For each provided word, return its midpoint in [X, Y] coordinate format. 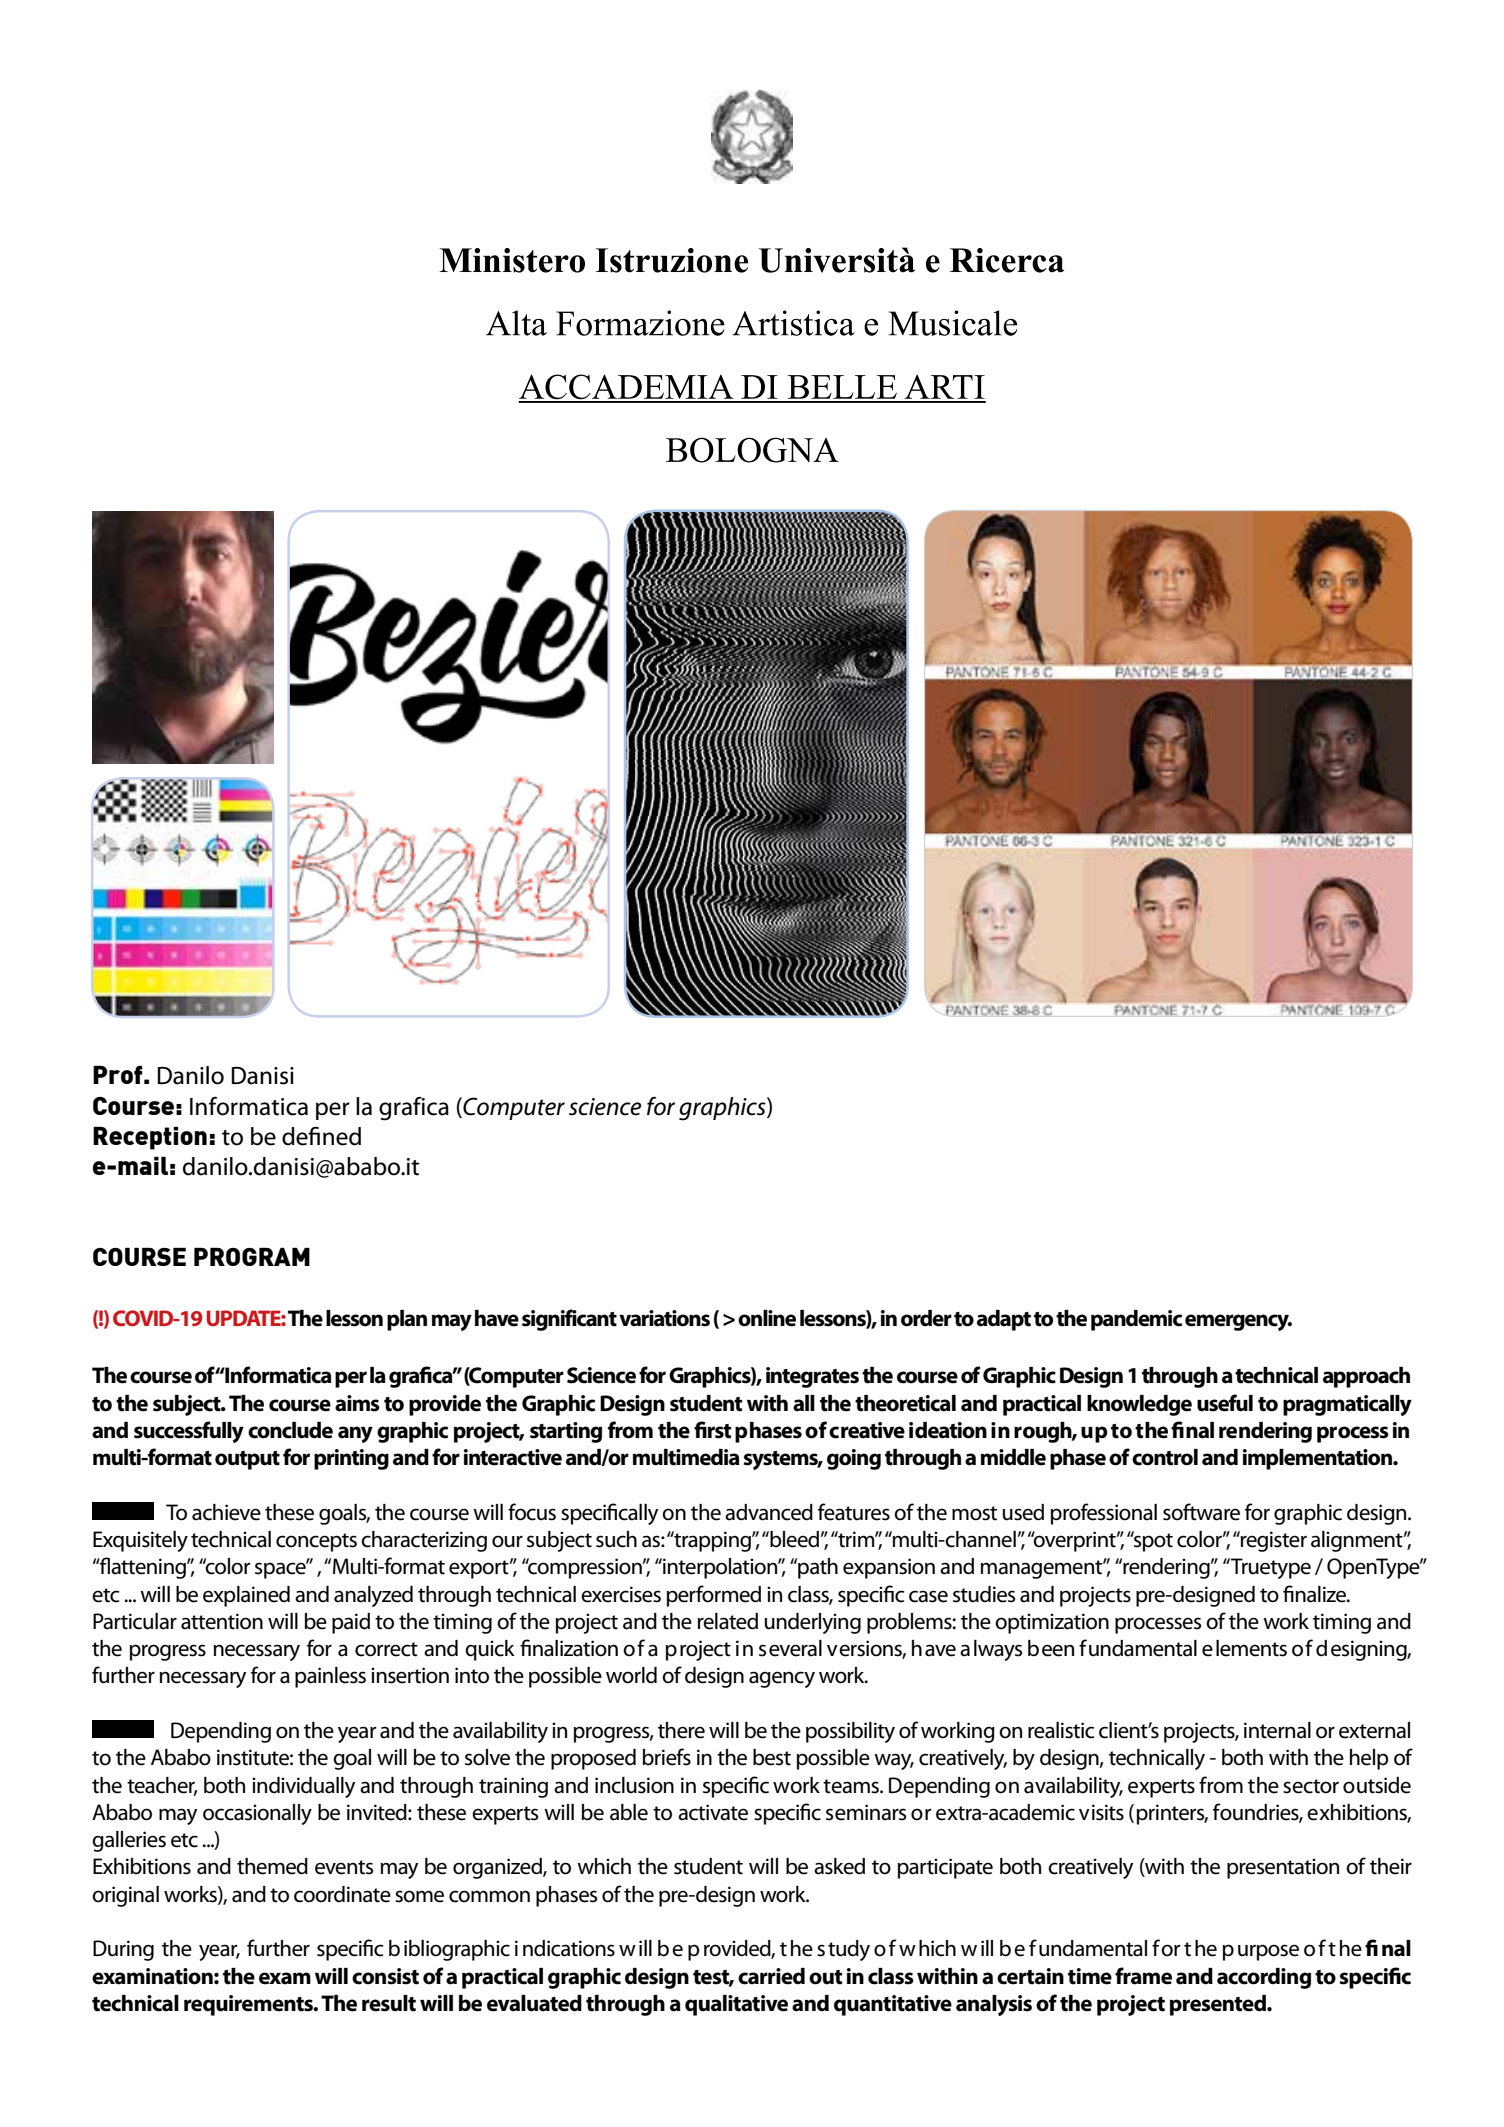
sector [1311, 1786]
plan [407, 1320]
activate [713, 1812]
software [1201, 1512]
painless [330, 1677]
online [767, 1318]
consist [385, 1976]
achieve [226, 1512]
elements [1244, 1648]
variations [664, 1318]
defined [321, 1136]
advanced [769, 1512]
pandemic [1136, 1320]
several [790, 1648]
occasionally [257, 1814]
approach [1366, 1377]
